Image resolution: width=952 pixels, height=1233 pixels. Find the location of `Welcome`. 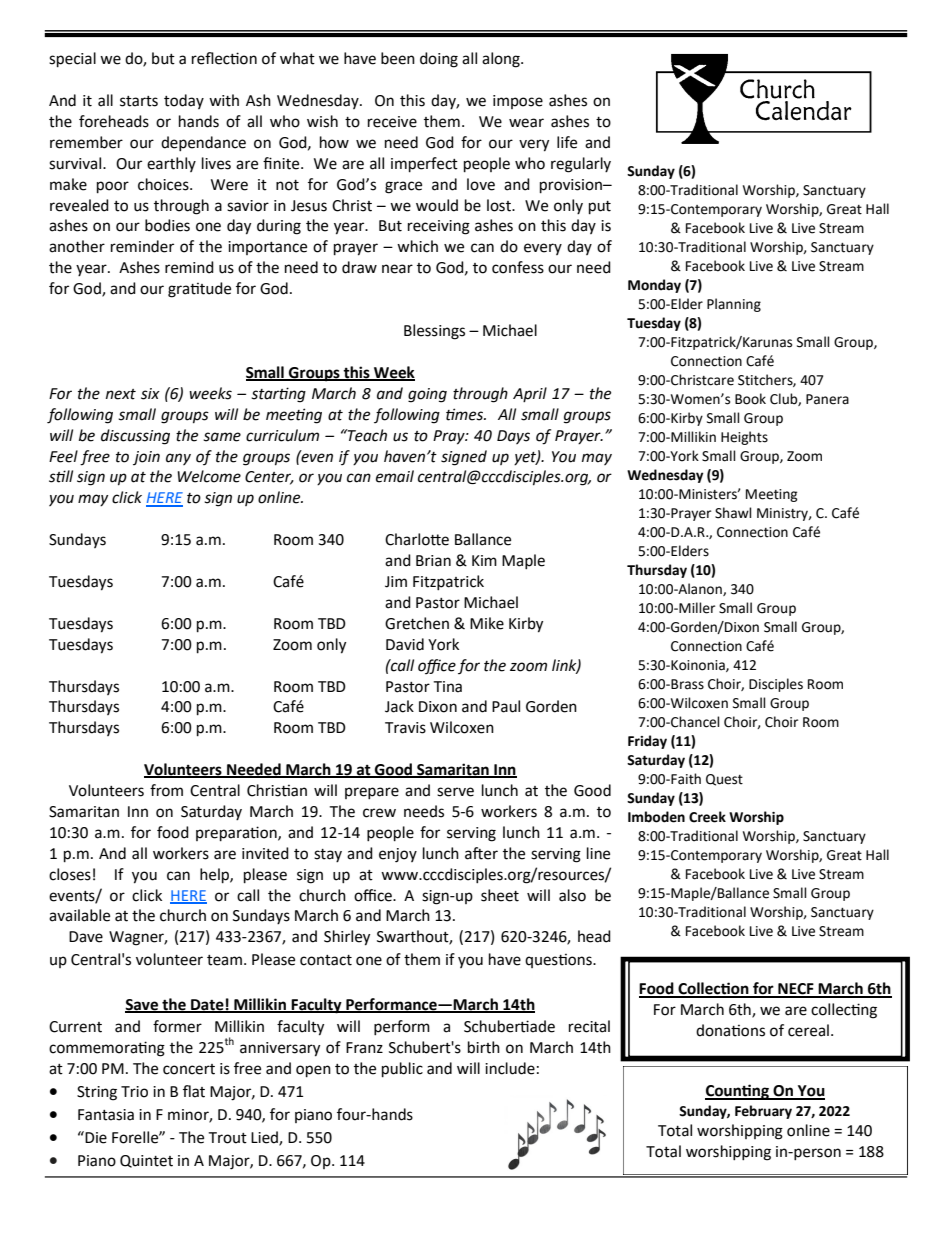

Welcome is located at coordinates (209, 476).
